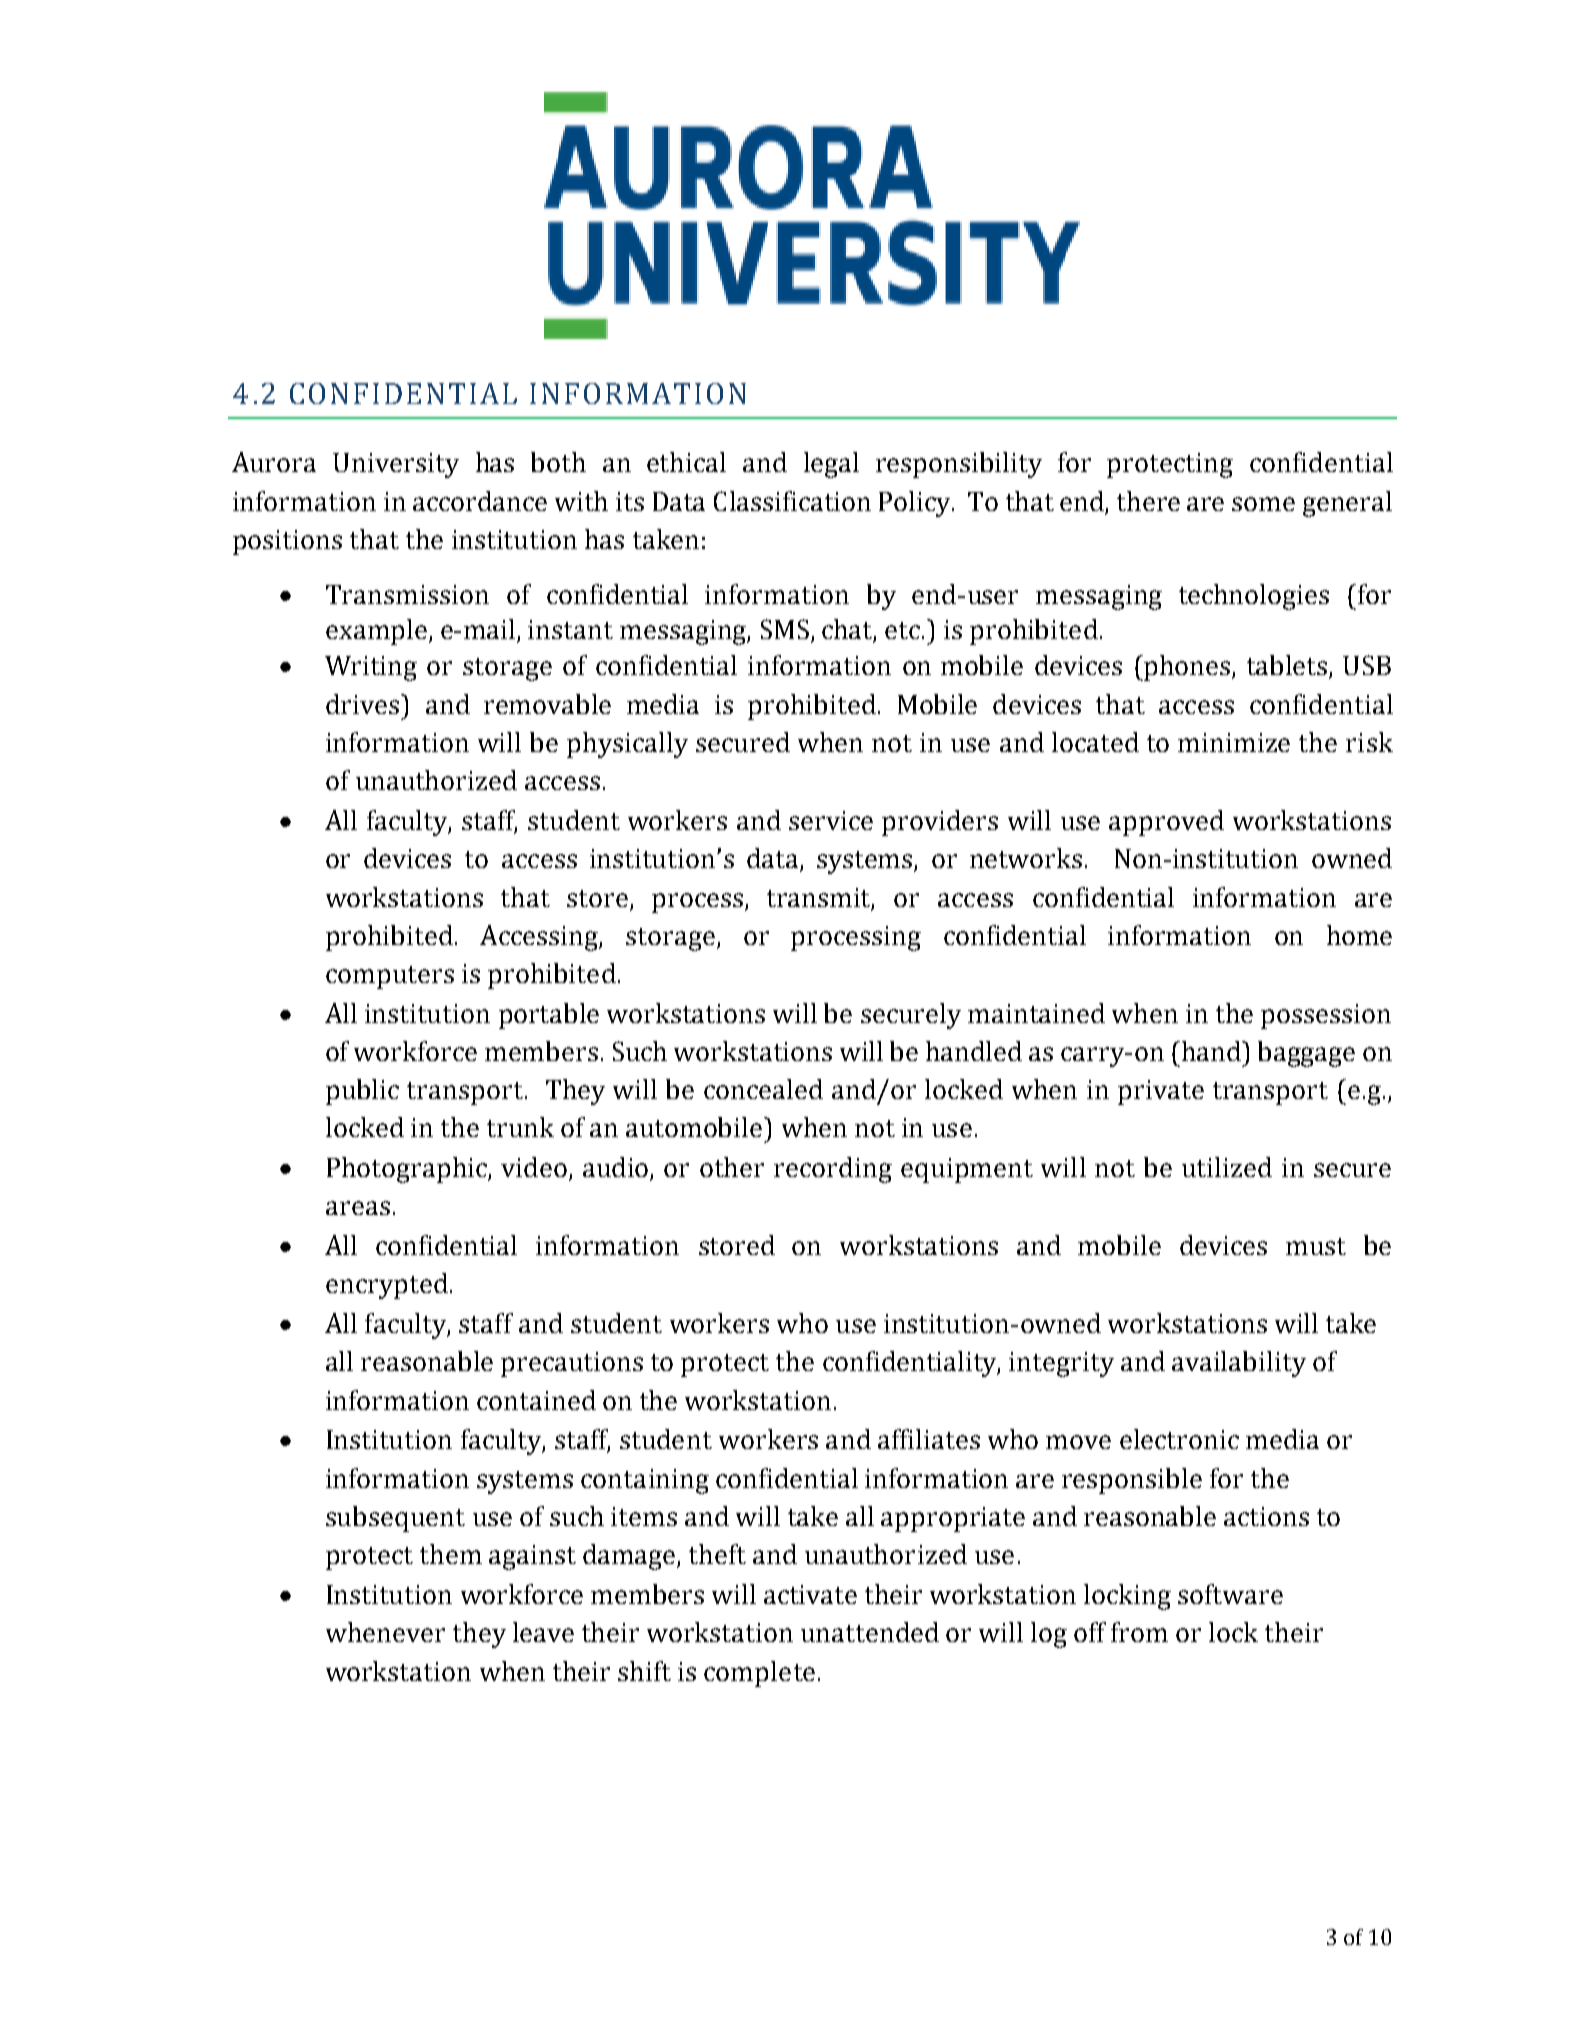 This image has height=2042, width=1578. I want to click on electronic, so click(1179, 1439).
